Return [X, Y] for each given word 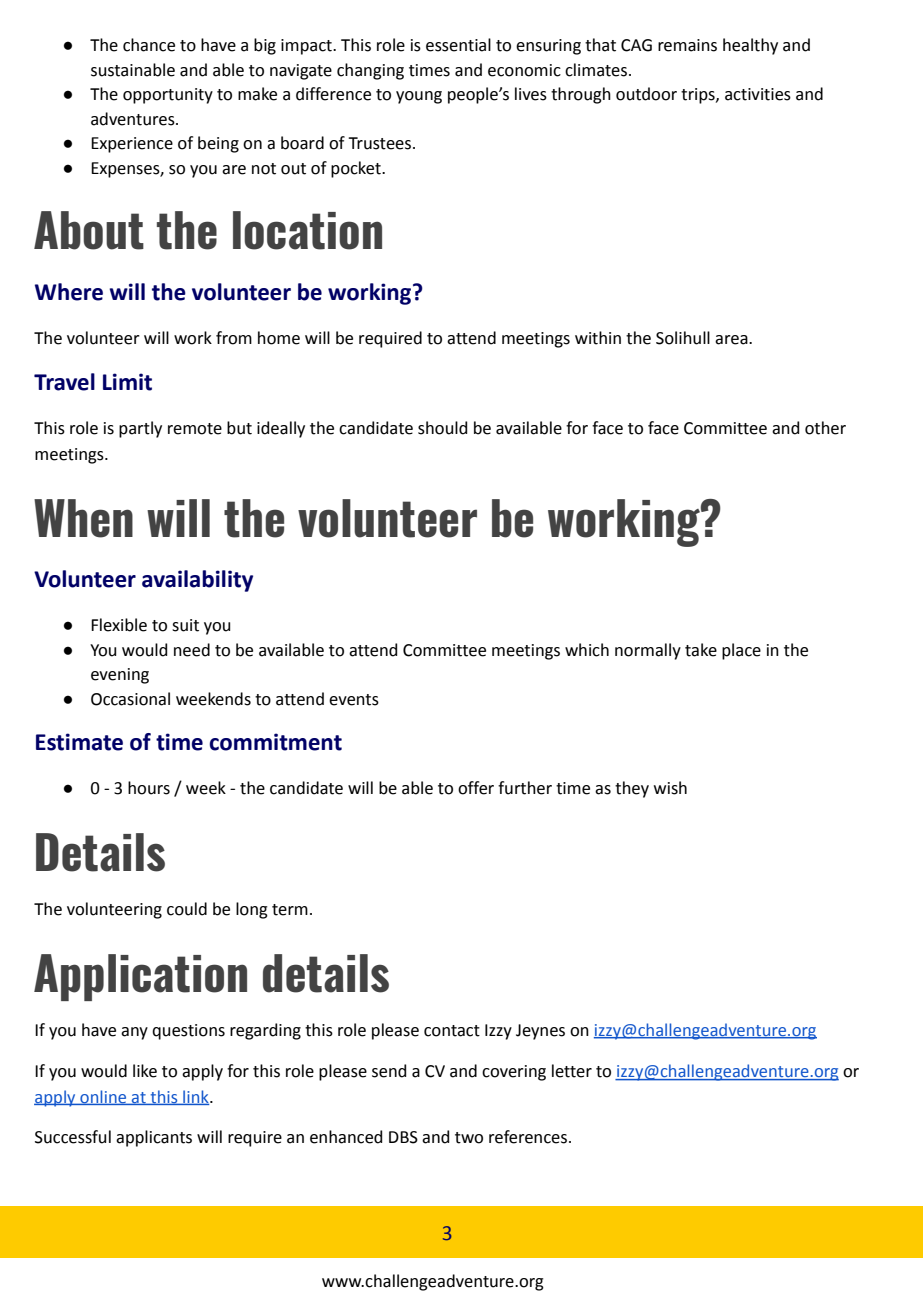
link [196, 1097]
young [419, 97]
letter [572, 1071]
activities [758, 94]
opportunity [168, 96]
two [469, 1138]
